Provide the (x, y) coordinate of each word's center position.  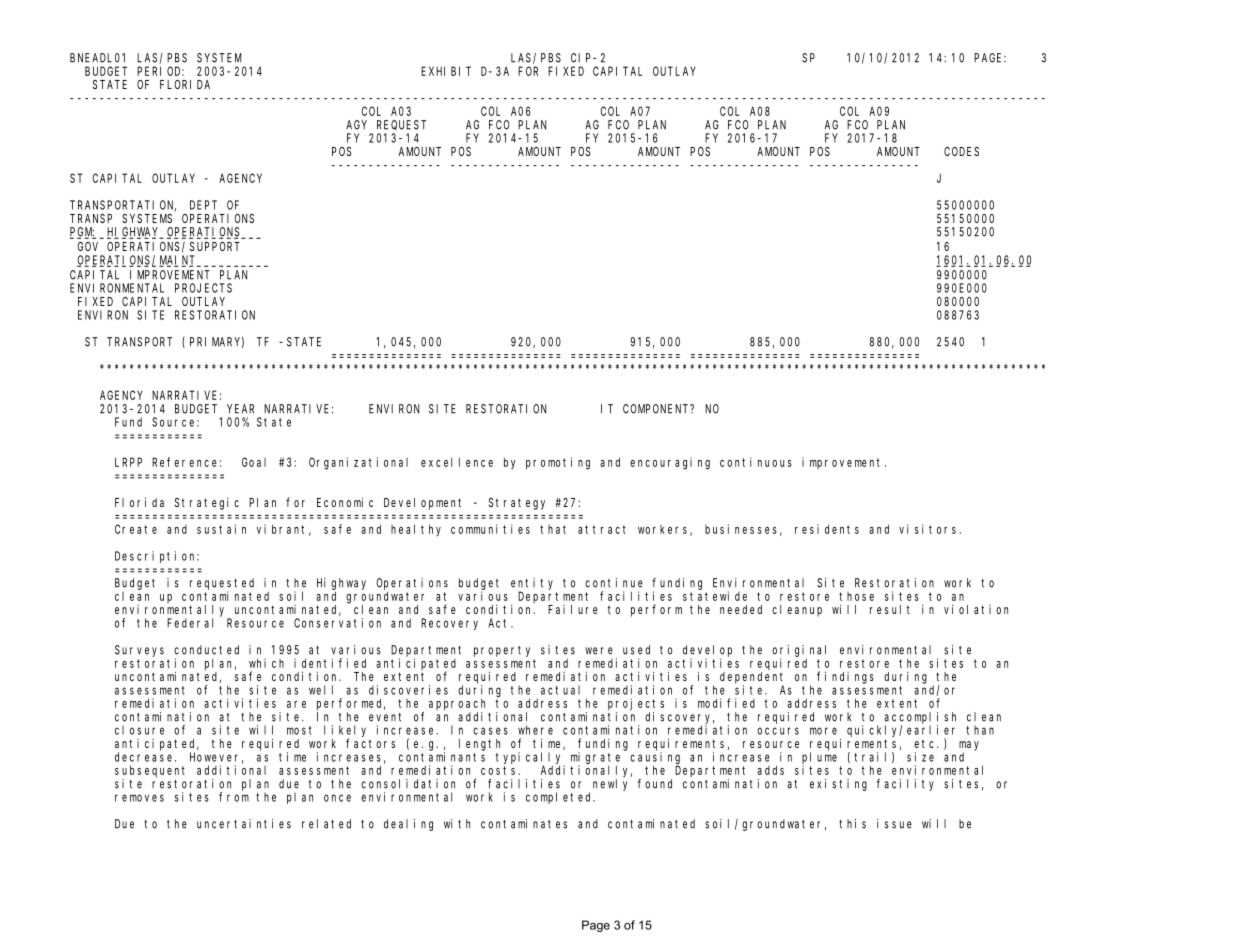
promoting (558, 463)
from (234, 797)
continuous (756, 462)
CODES (961, 151)
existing (838, 785)
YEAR (240, 409)
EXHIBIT (446, 71)
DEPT (203, 205)
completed (560, 798)
